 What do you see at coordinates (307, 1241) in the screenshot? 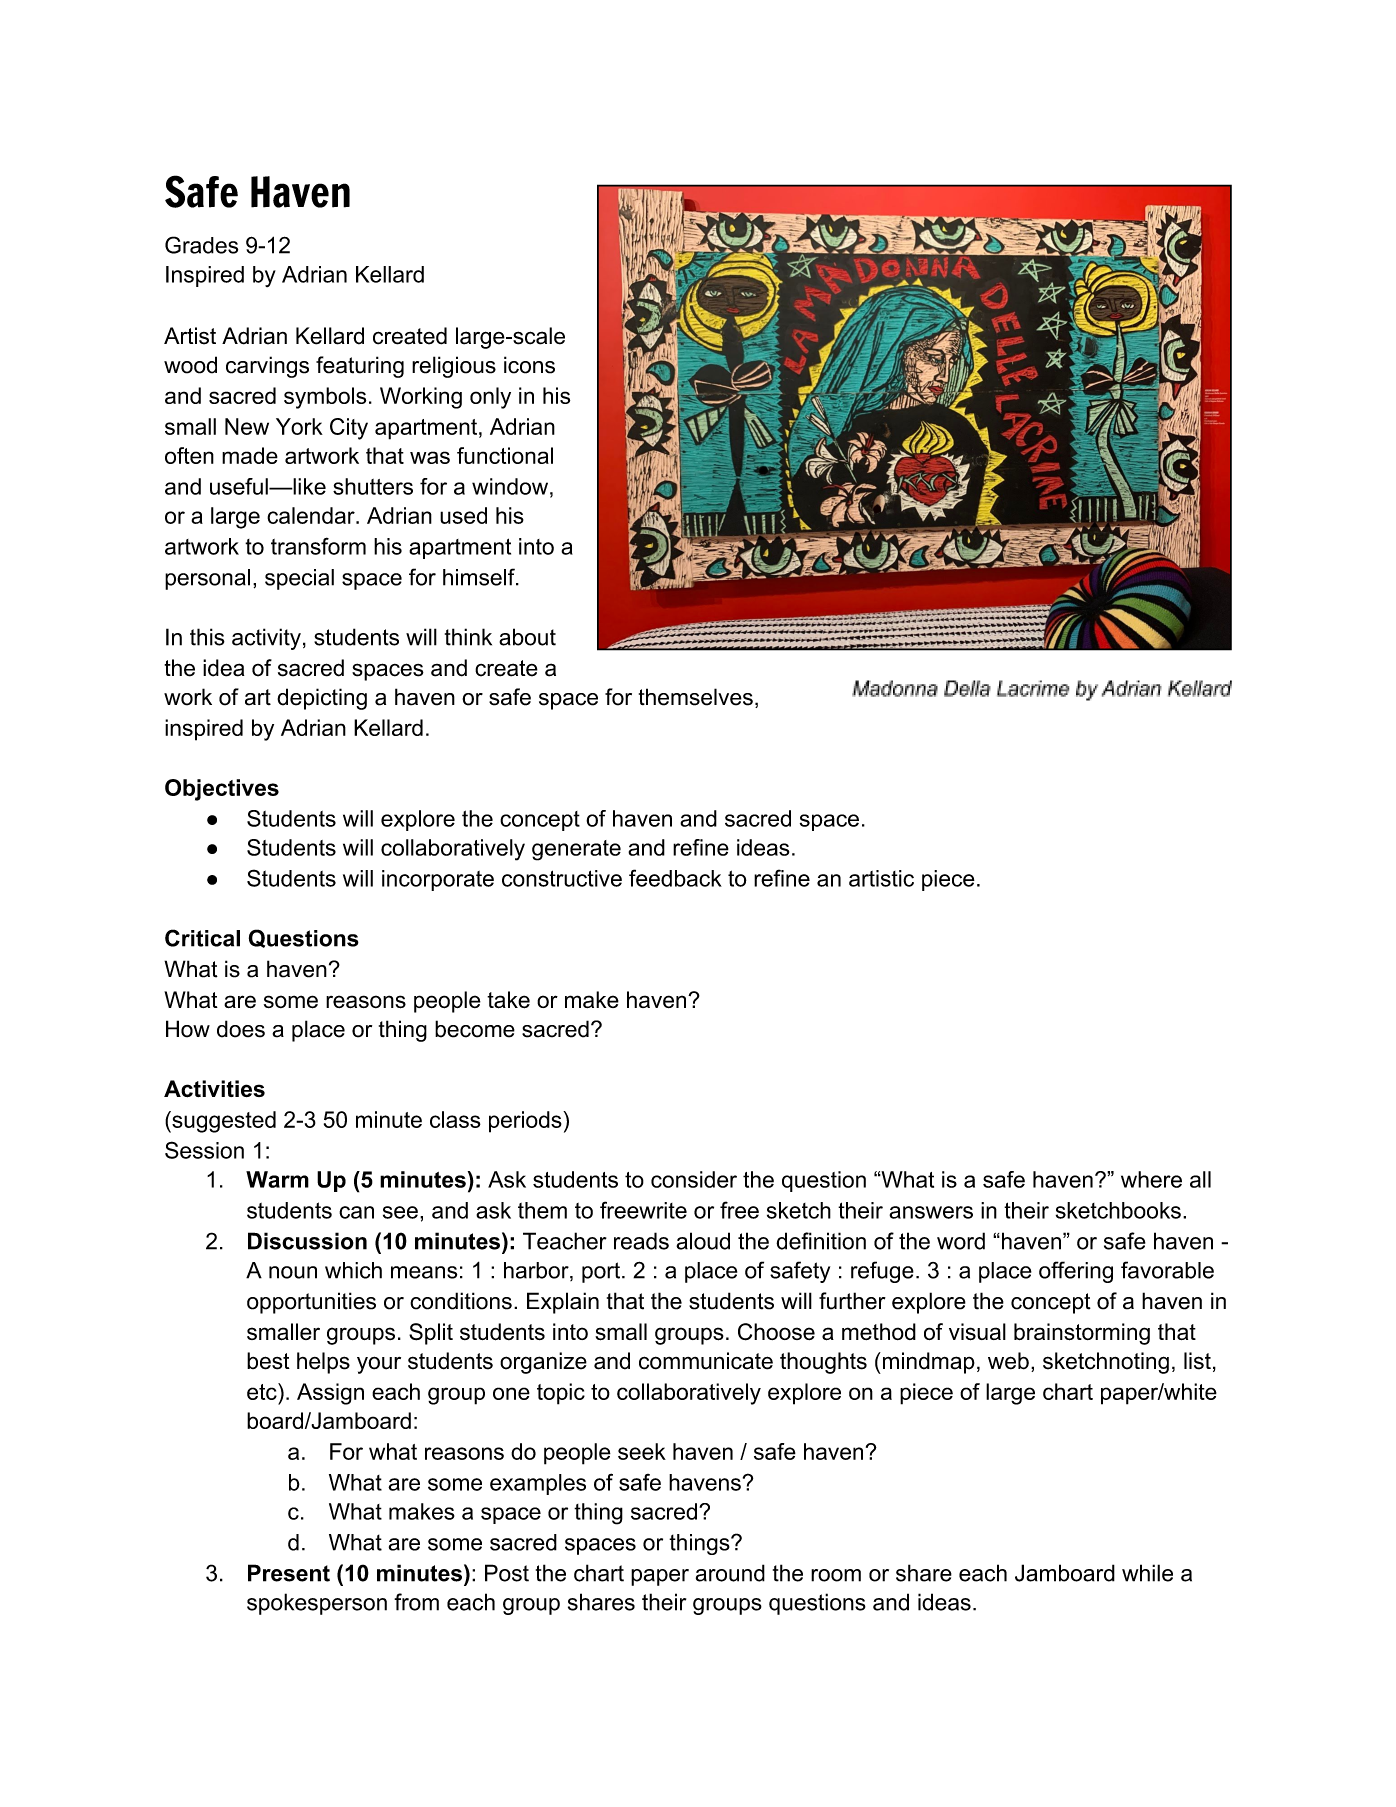
I see `Discussion` at bounding box center [307, 1241].
